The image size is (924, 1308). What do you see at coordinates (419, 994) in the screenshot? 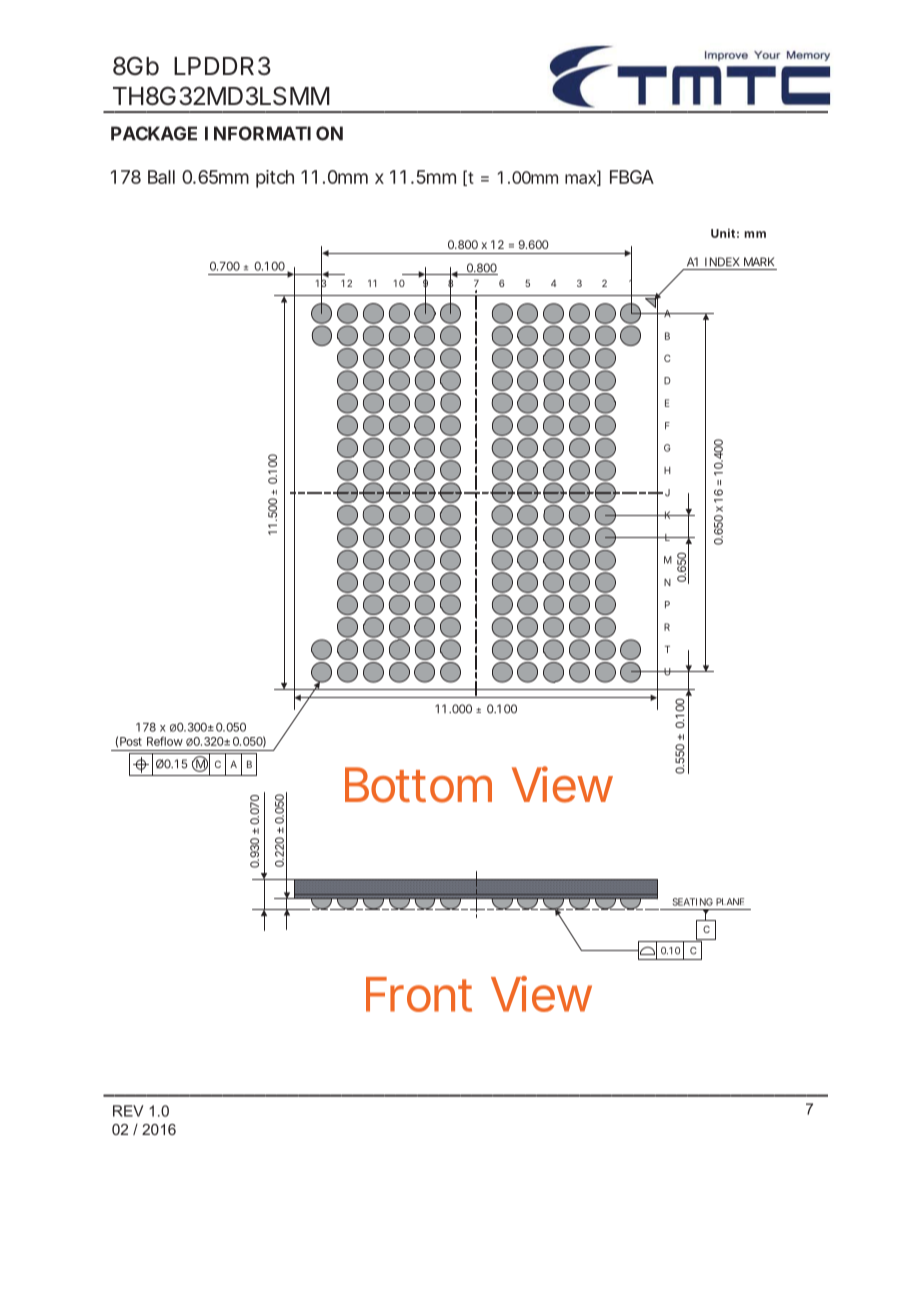
I see `Front` at bounding box center [419, 994].
